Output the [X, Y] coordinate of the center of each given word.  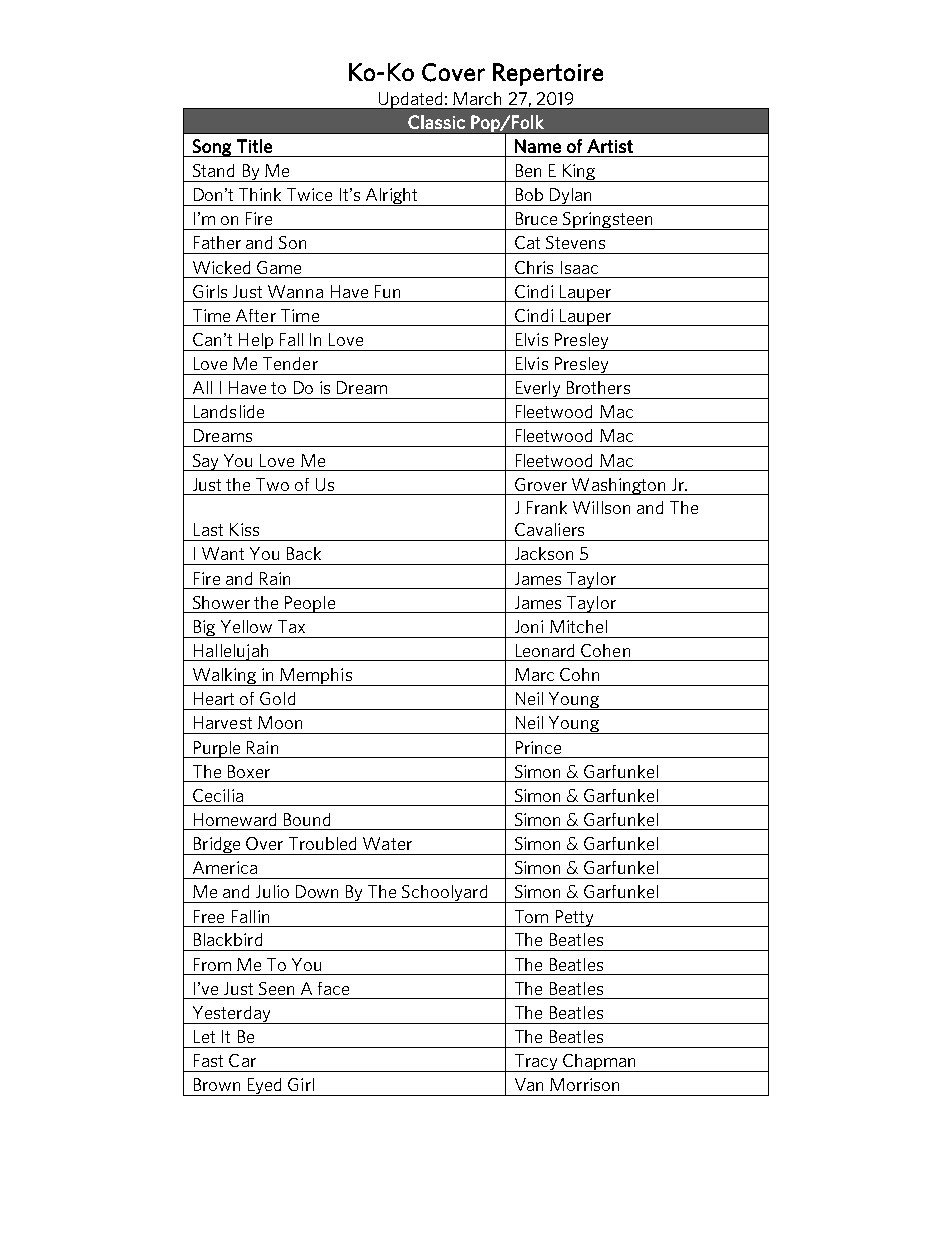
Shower [221, 602]
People [310, 604]
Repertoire [548, 74]
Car [242, 1060]
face [333, 988]
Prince [538, 747]
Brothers [598, 387]
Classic [436, 122]
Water [387, 843]
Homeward [235, 819]
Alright [391, 197]
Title [254, 146]
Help [256, 342]
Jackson [544, 553]
